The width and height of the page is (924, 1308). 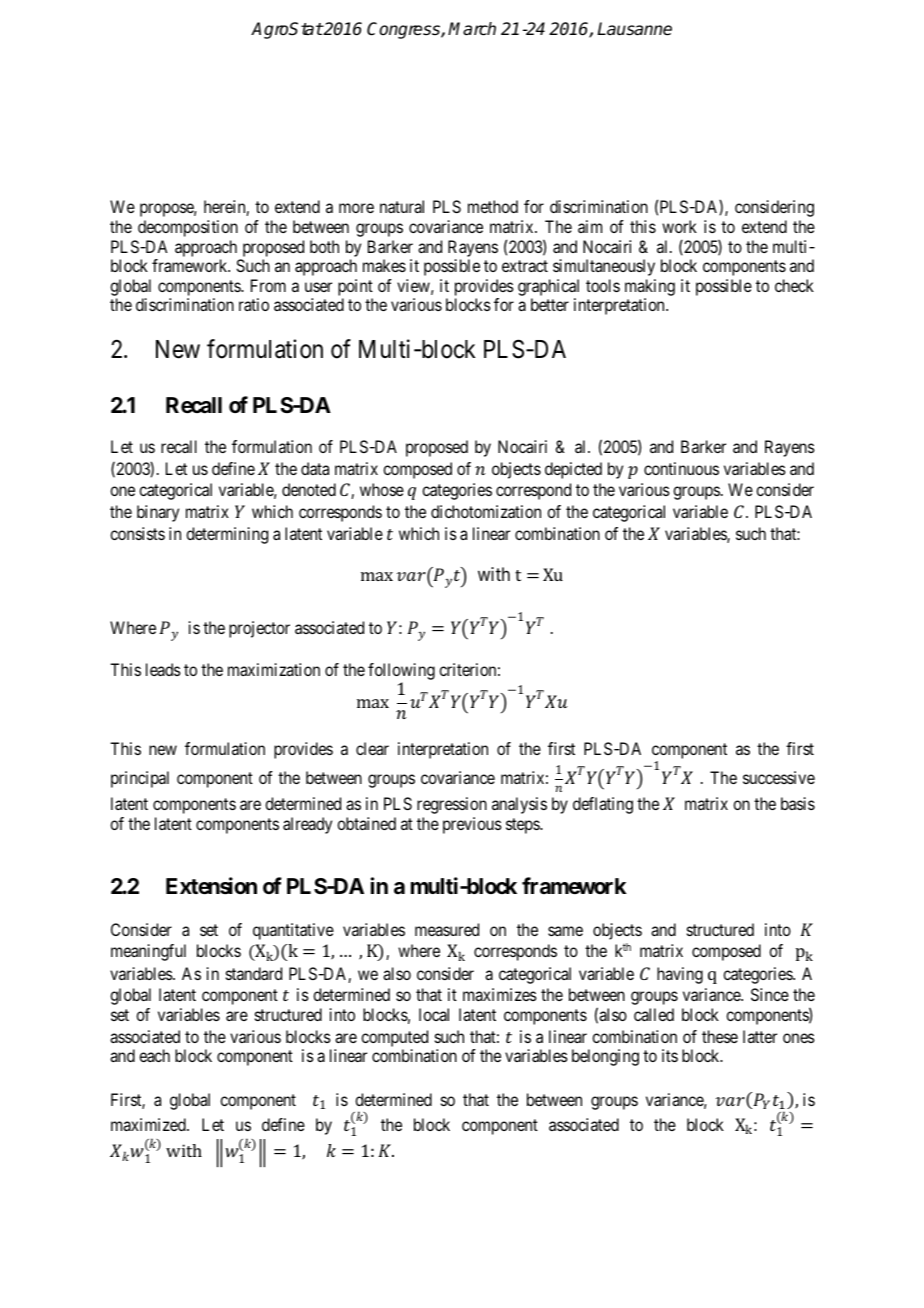 What do you see at coordinates (779, 777) in the page?
I see `successive` at bounding box center [779, 777].
